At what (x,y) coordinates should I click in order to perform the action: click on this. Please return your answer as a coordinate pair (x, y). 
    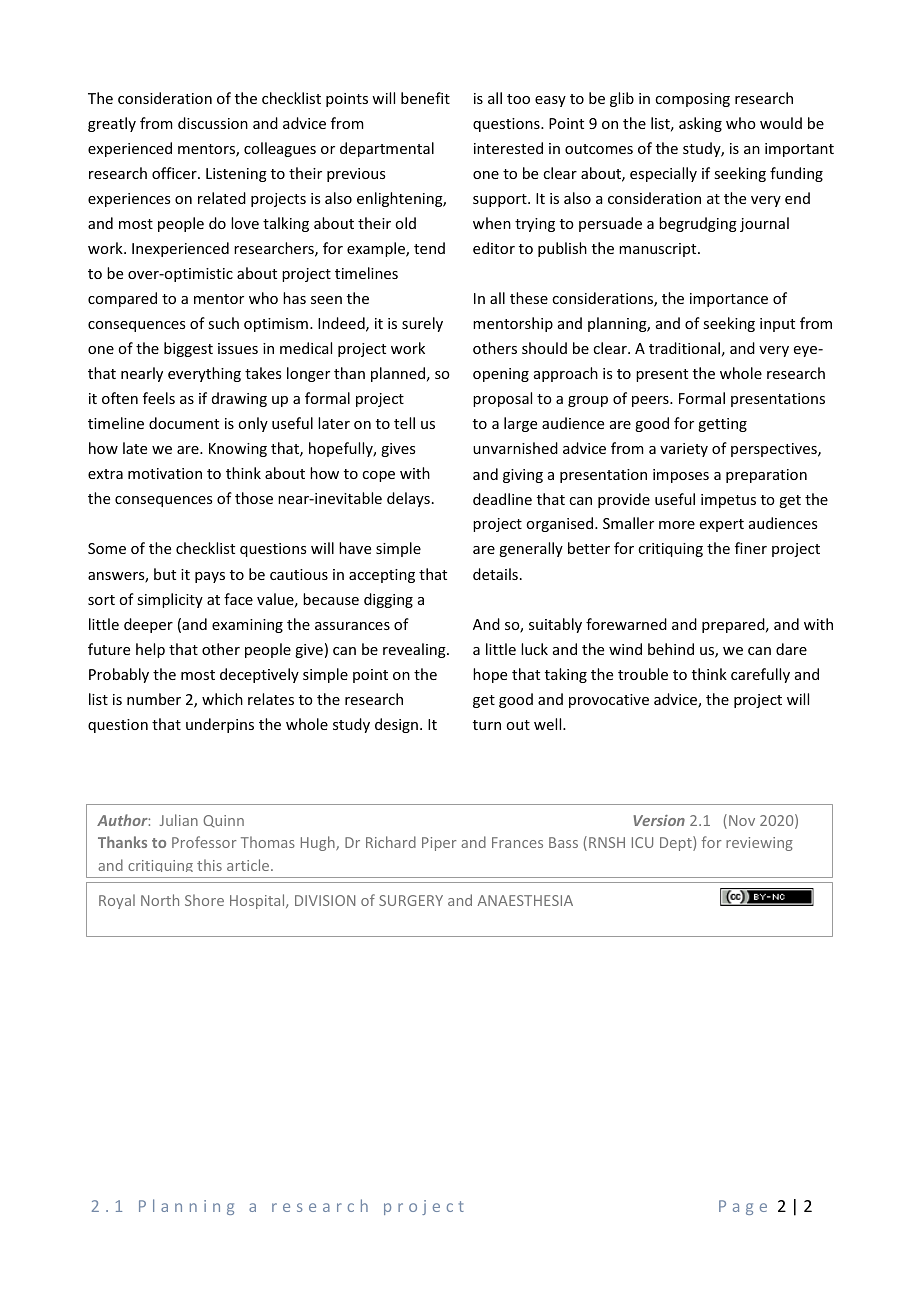
    Looking at the image, I should click on (209, 865).
